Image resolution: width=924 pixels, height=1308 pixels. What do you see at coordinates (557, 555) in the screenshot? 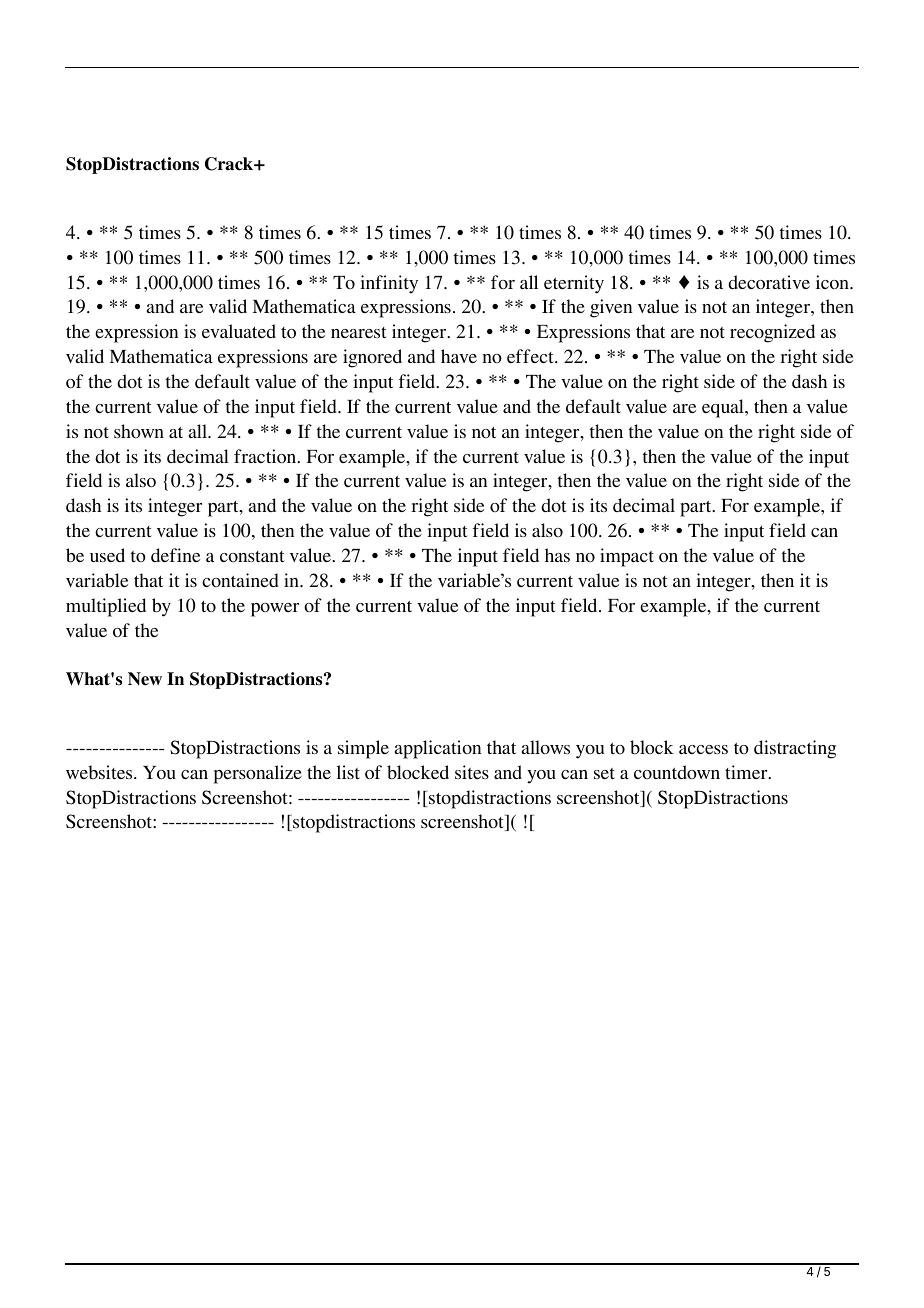
I see `has` at bounding box center [557, 555].
